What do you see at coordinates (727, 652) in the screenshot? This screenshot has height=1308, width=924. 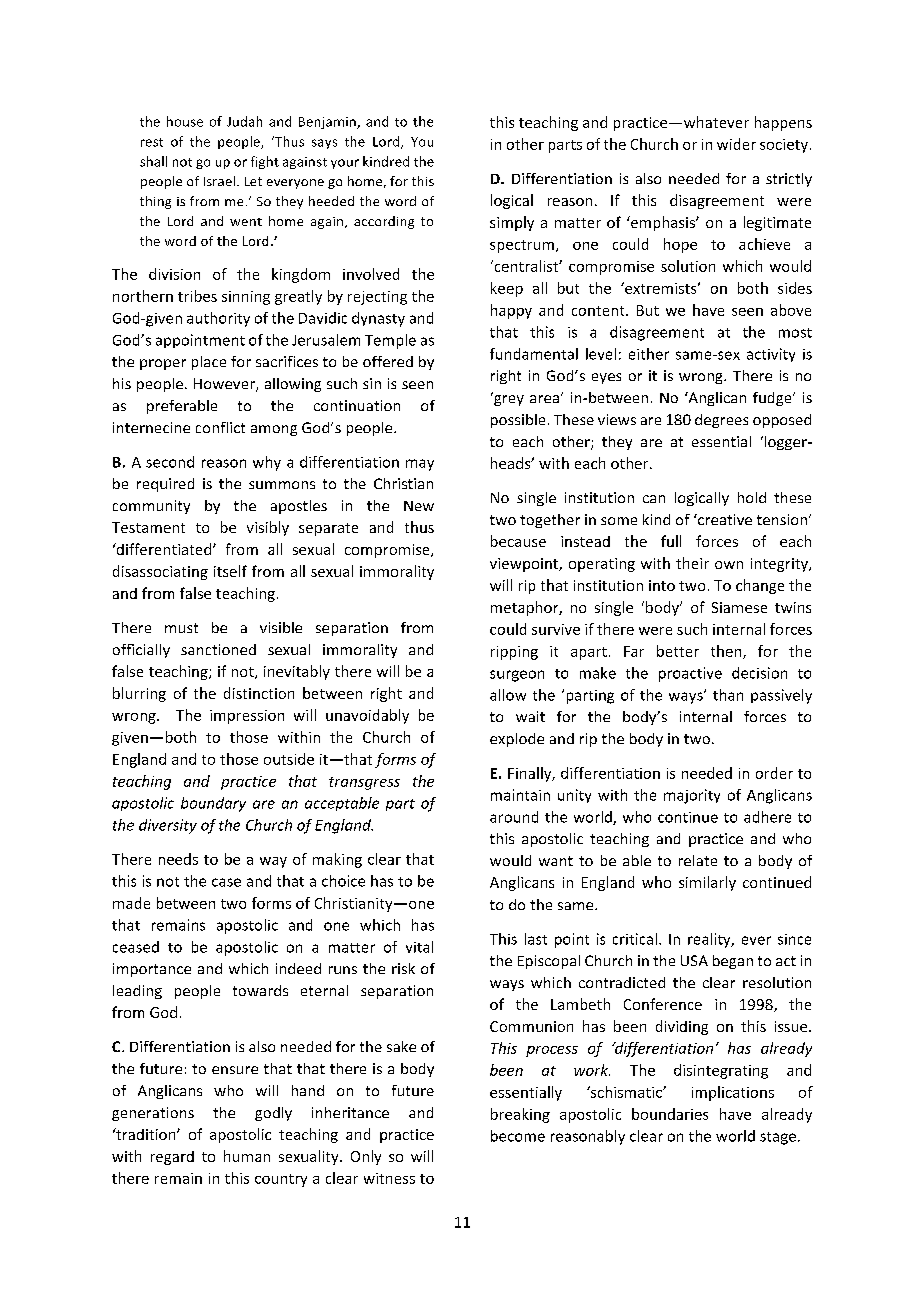 I see `then` at bounding box center [727, 652].
